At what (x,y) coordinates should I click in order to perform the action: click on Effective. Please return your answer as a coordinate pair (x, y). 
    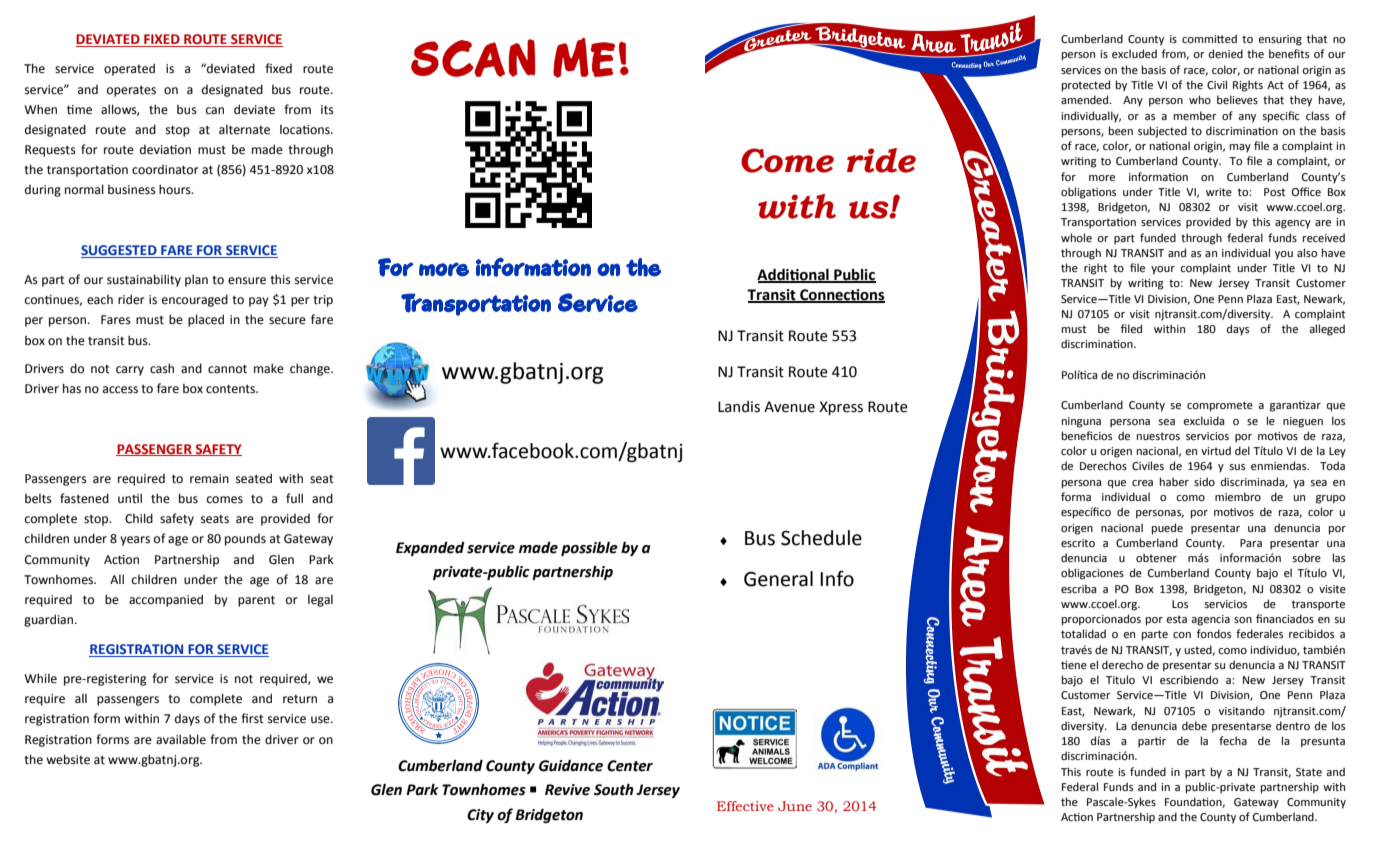
    Looking at the image, I should click on (745, 806).
